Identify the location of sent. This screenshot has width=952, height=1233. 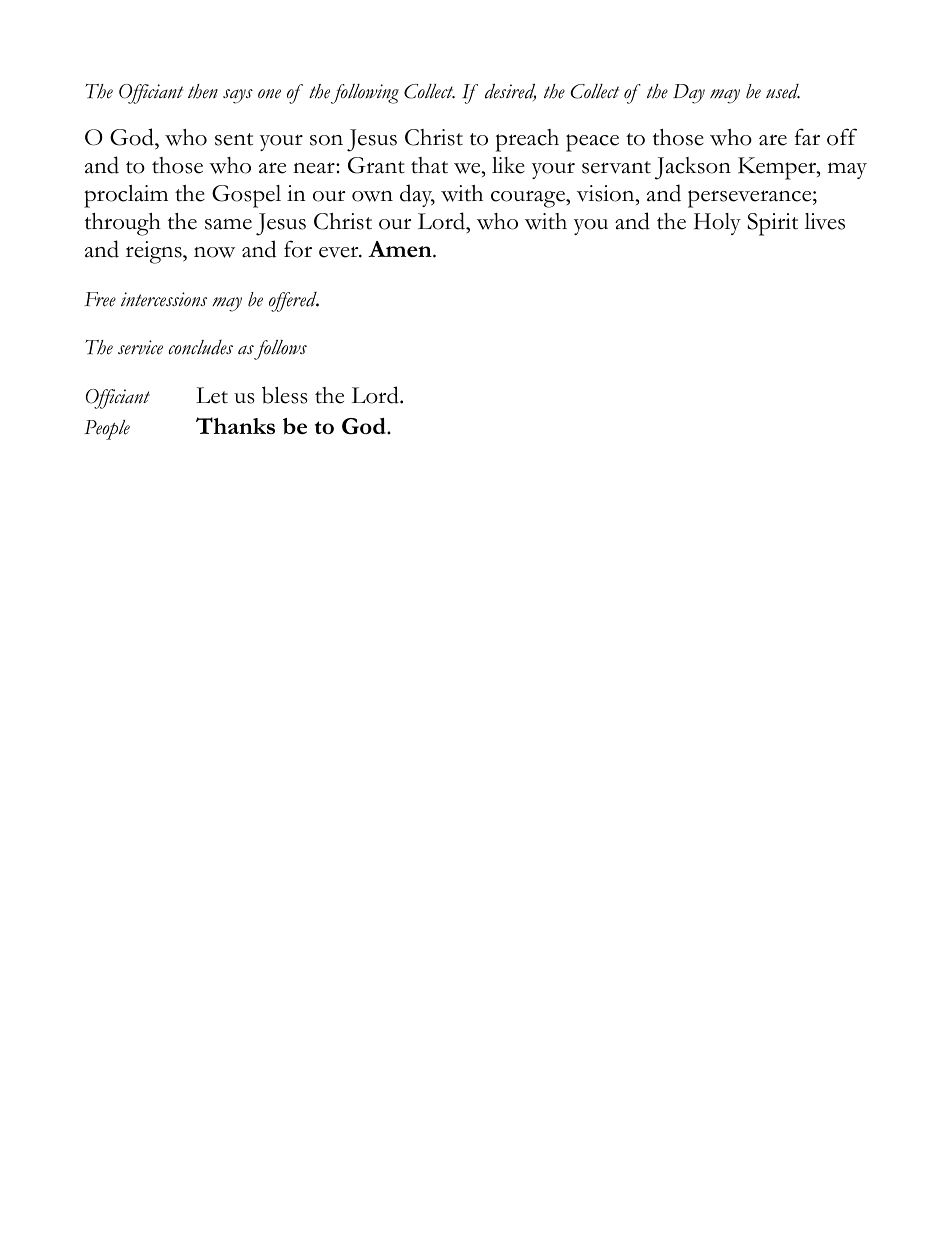
(234, 139).
